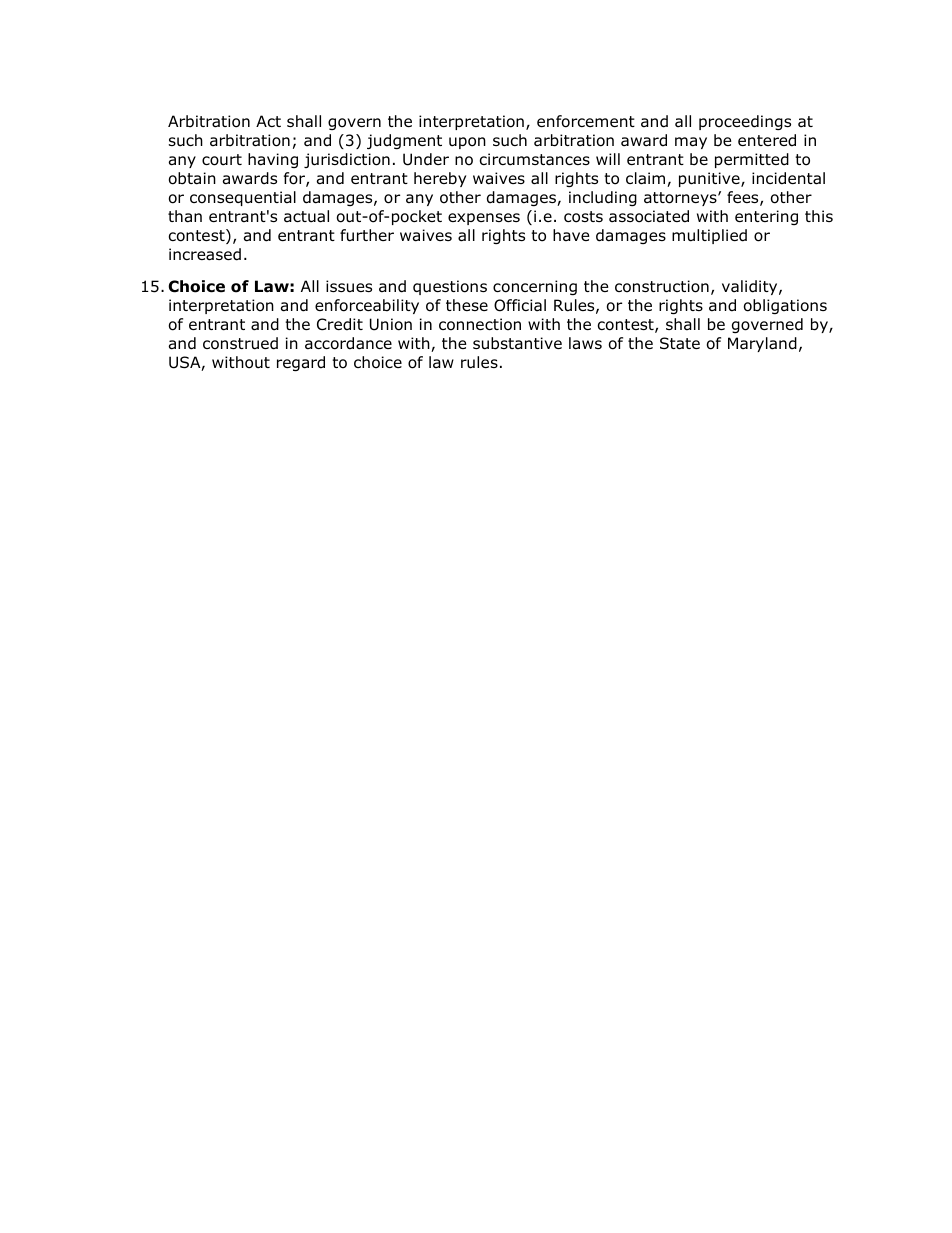 The height and width of the screenshot is (1233, 952). I want to click on concerning, so click(535, 287).
